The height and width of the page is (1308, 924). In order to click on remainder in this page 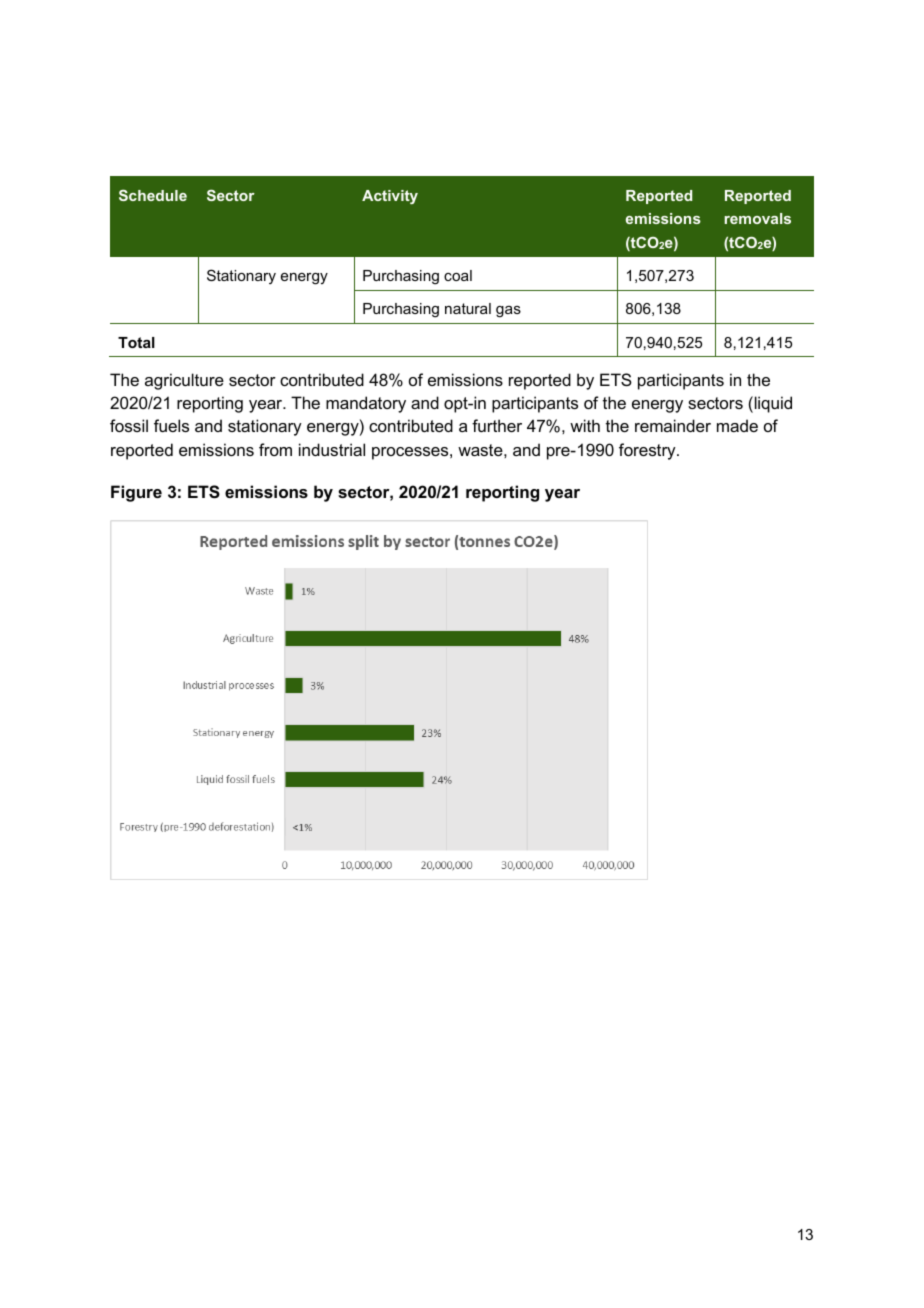, I will do `click(673, 425)`.
